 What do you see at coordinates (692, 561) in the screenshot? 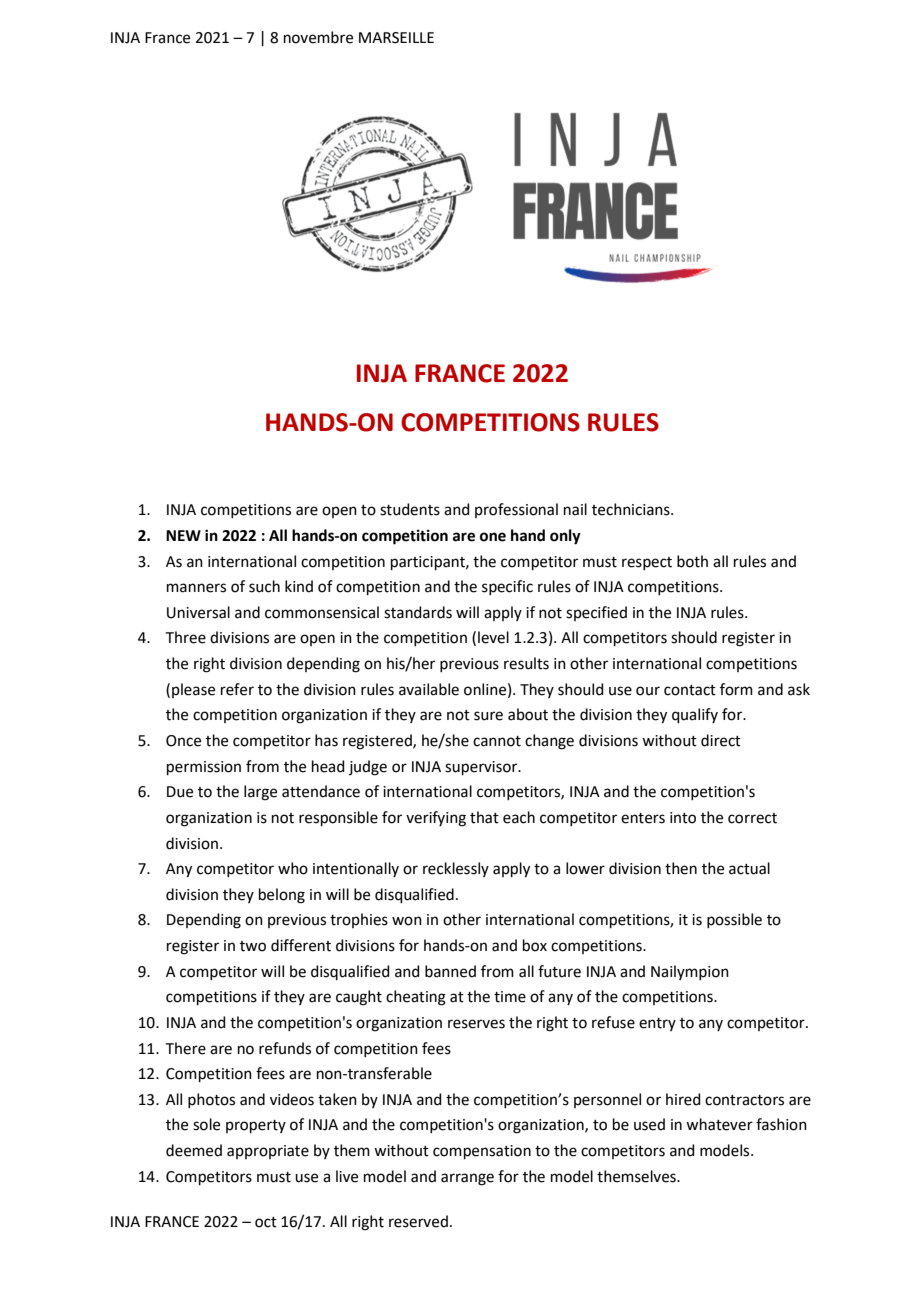
I see `both` at bounding box center [692, 561].
